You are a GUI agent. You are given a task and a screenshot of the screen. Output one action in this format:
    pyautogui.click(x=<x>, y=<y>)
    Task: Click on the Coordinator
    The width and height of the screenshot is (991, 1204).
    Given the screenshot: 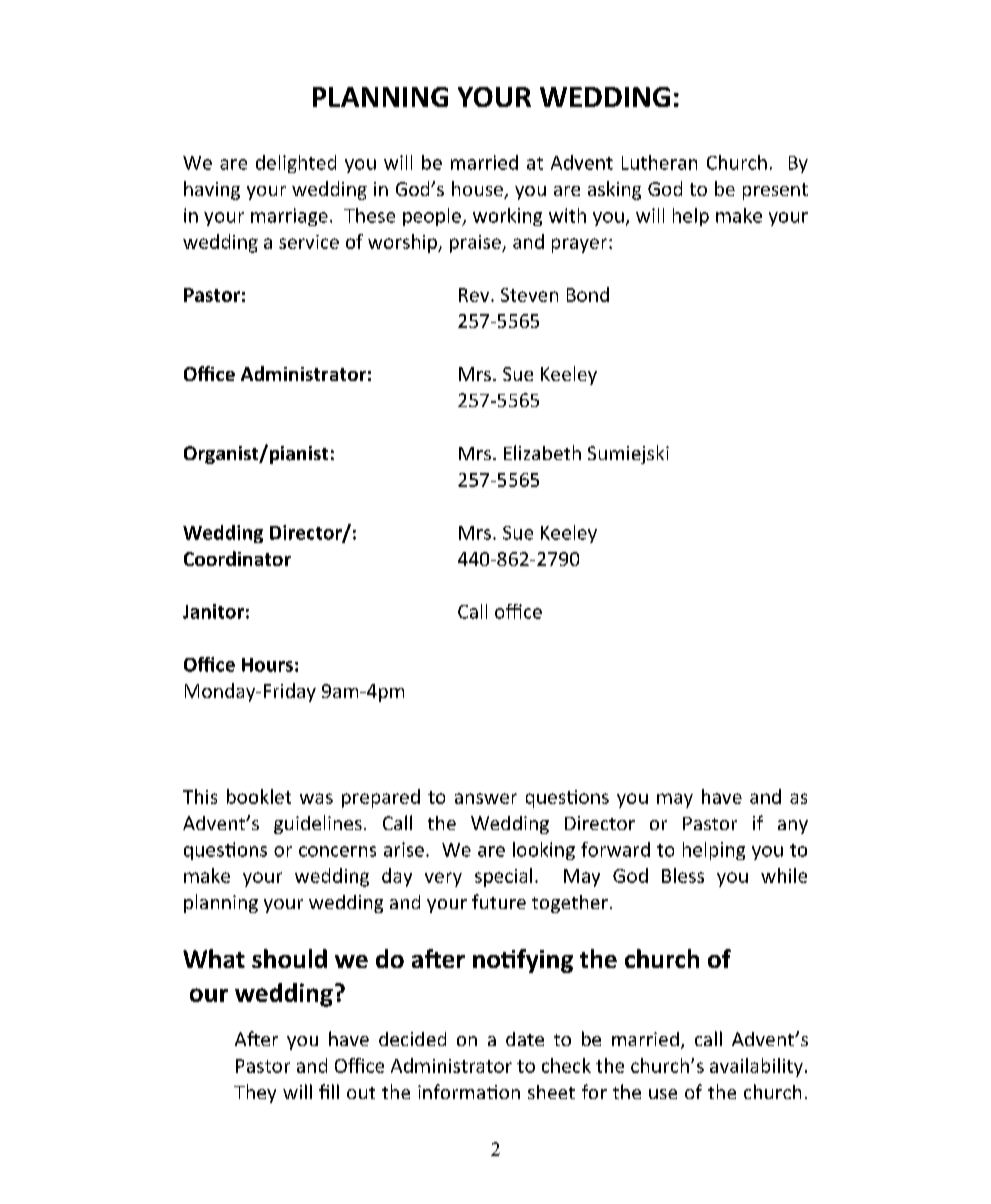 What is the action you would take?
    pyautogui.click(x=237, y=558)
